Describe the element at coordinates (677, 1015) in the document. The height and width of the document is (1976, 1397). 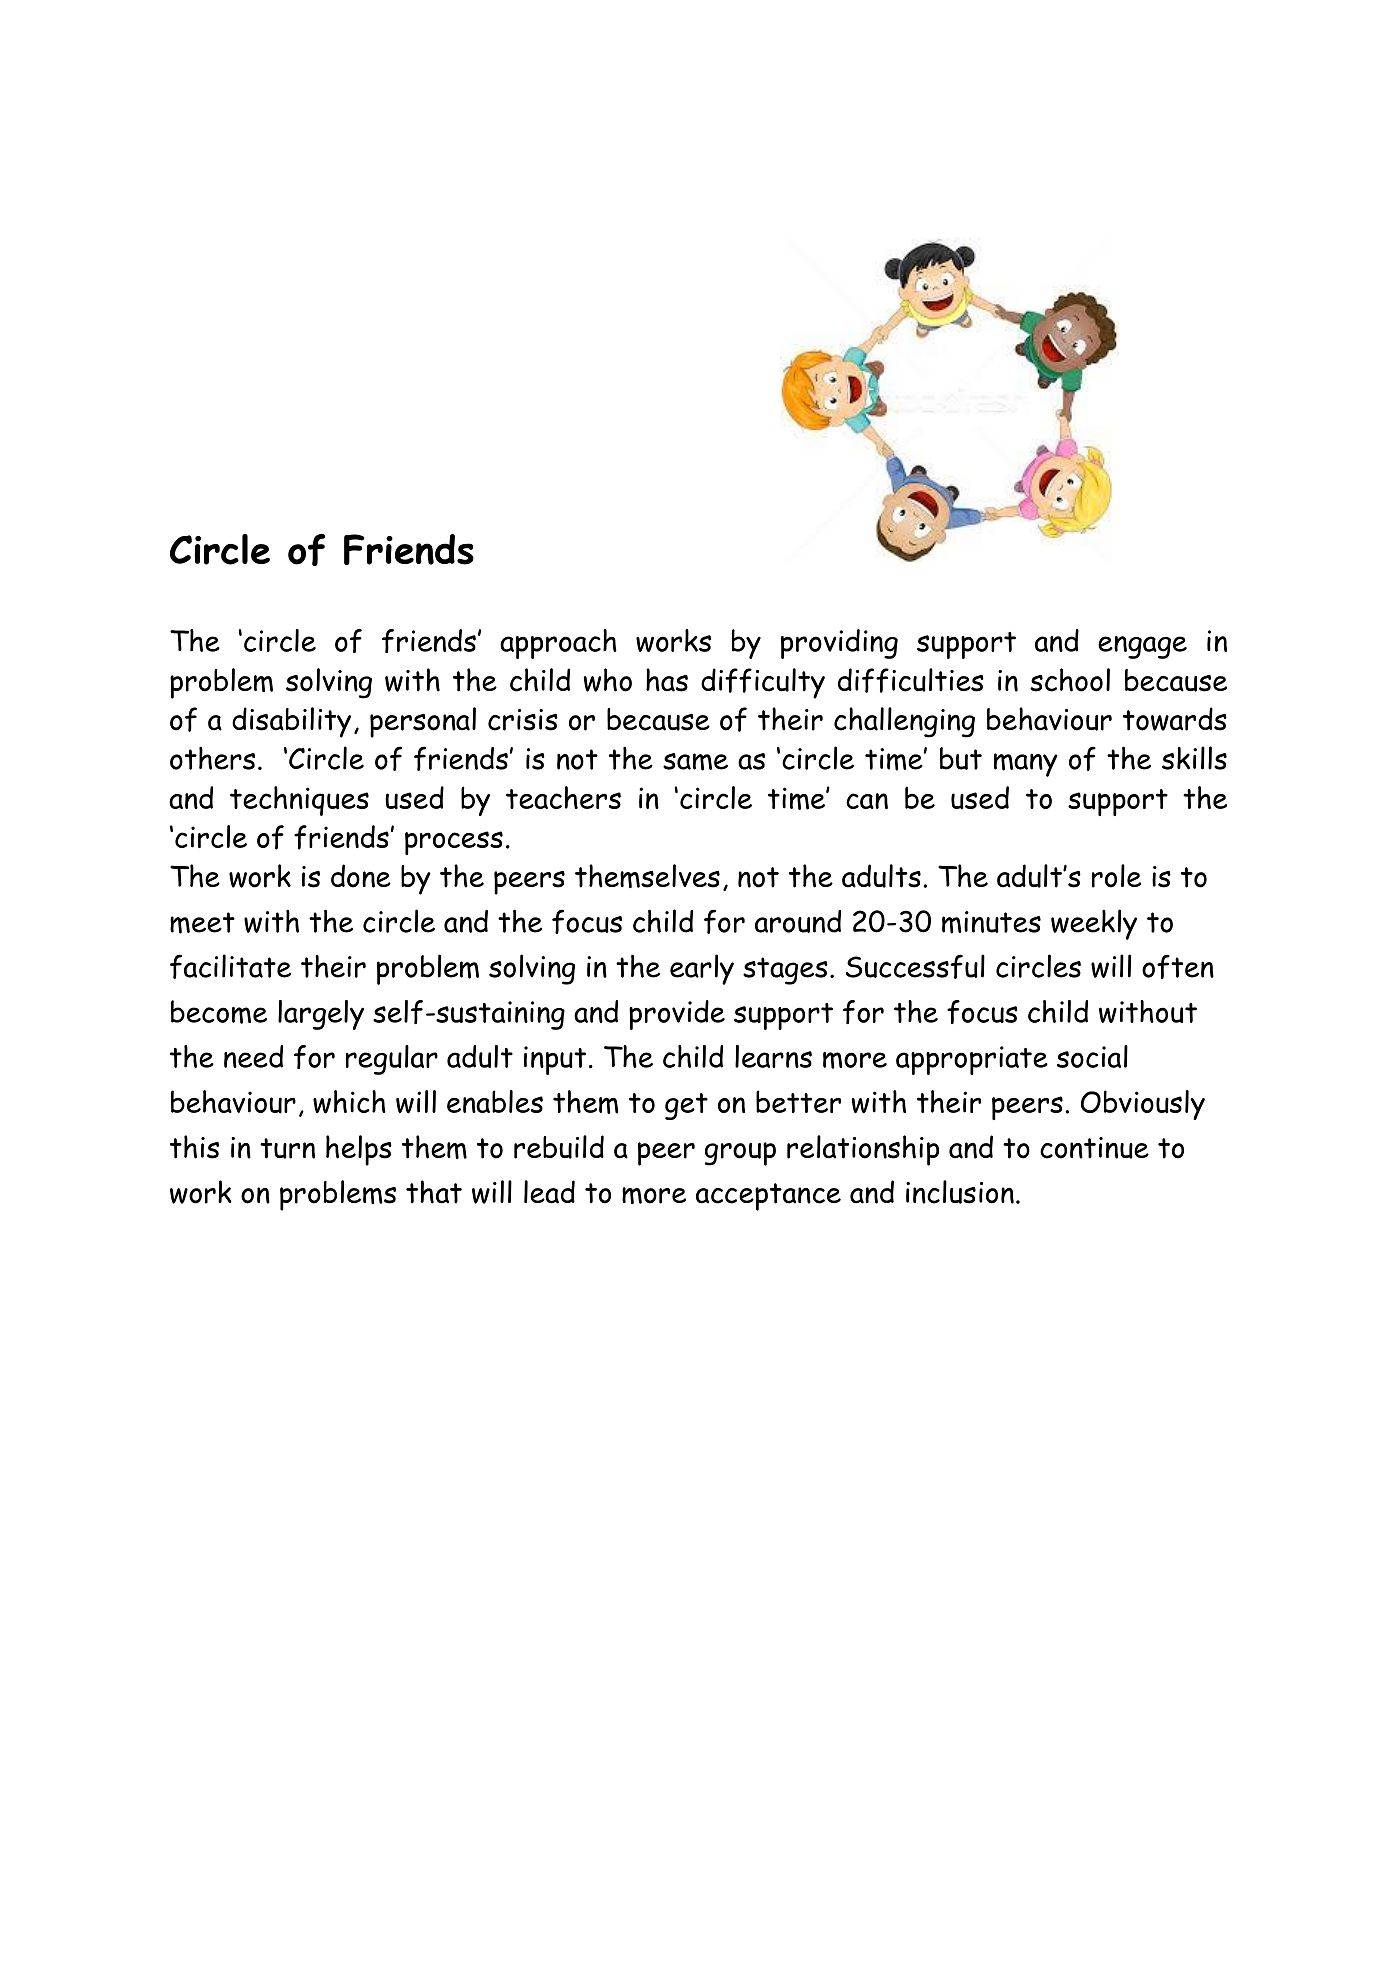
I see `provide` at that location.
